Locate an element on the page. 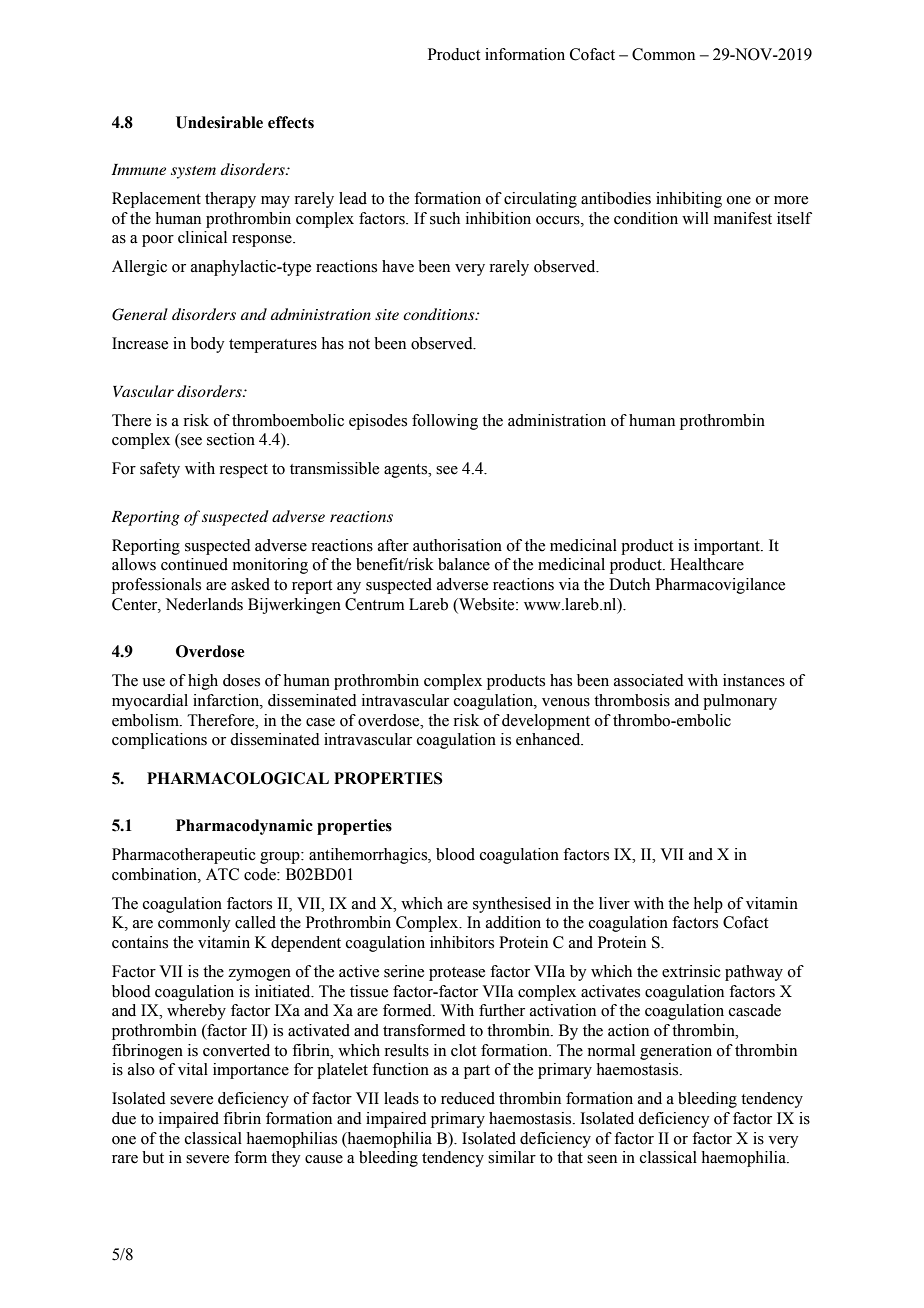 This document has height=1308, width=924. enhanced is located at coordinates (549, 739).
